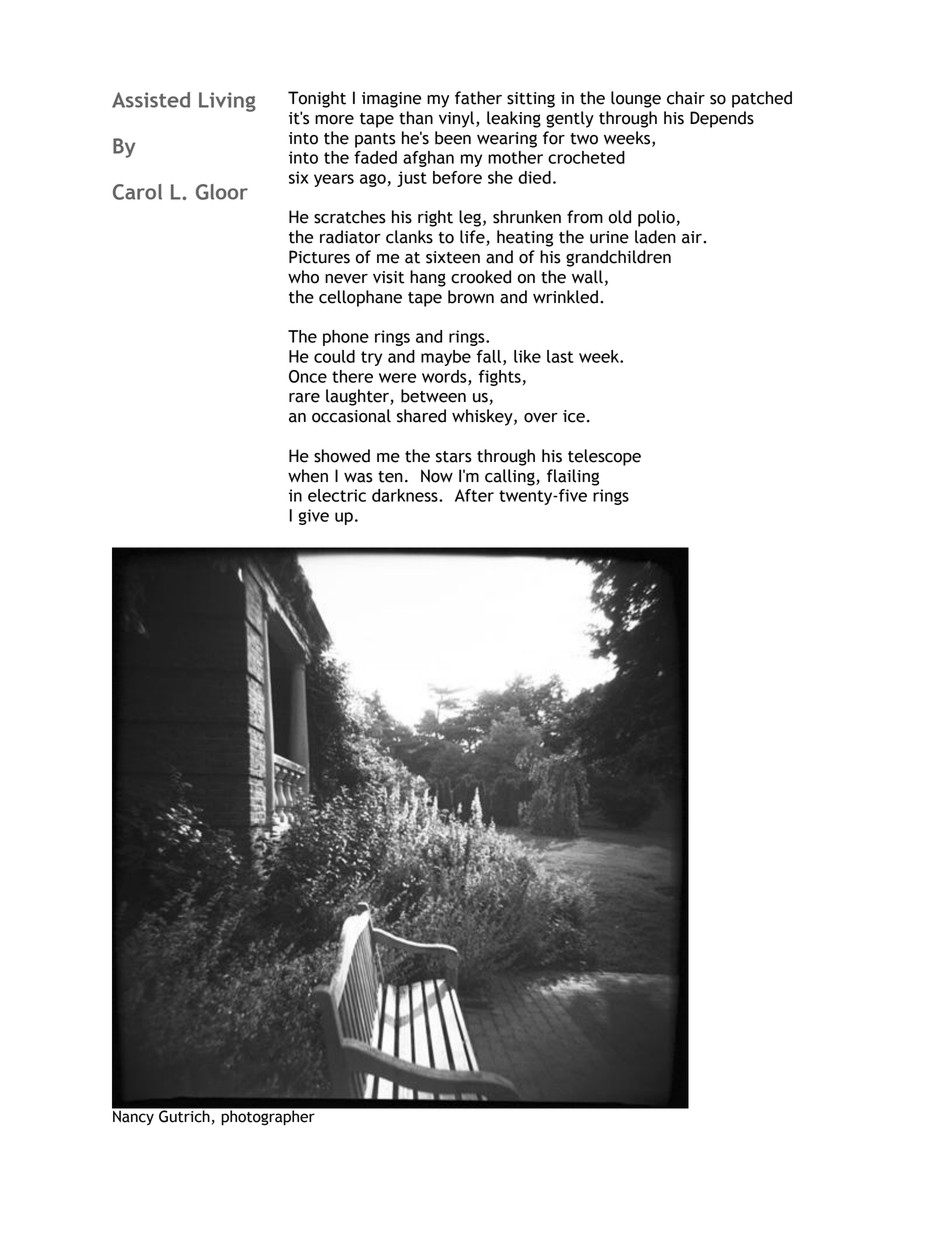 This page has width=952, height=1233. What do you see at coordinates (227, 102) in the page?
I see `Living` at bounding box center [227, 102].
